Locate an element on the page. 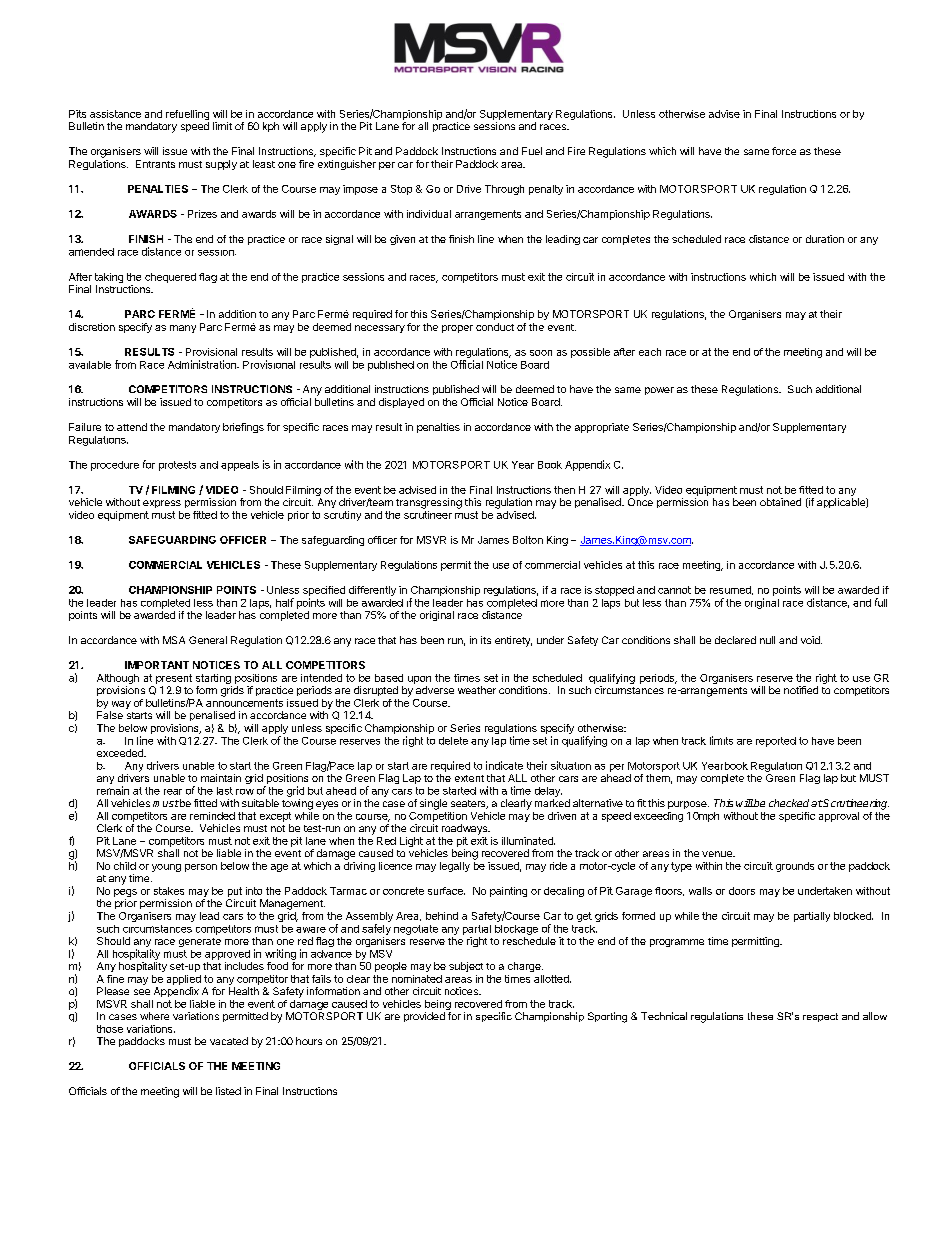  Through is located at coordinates (504, 190).
